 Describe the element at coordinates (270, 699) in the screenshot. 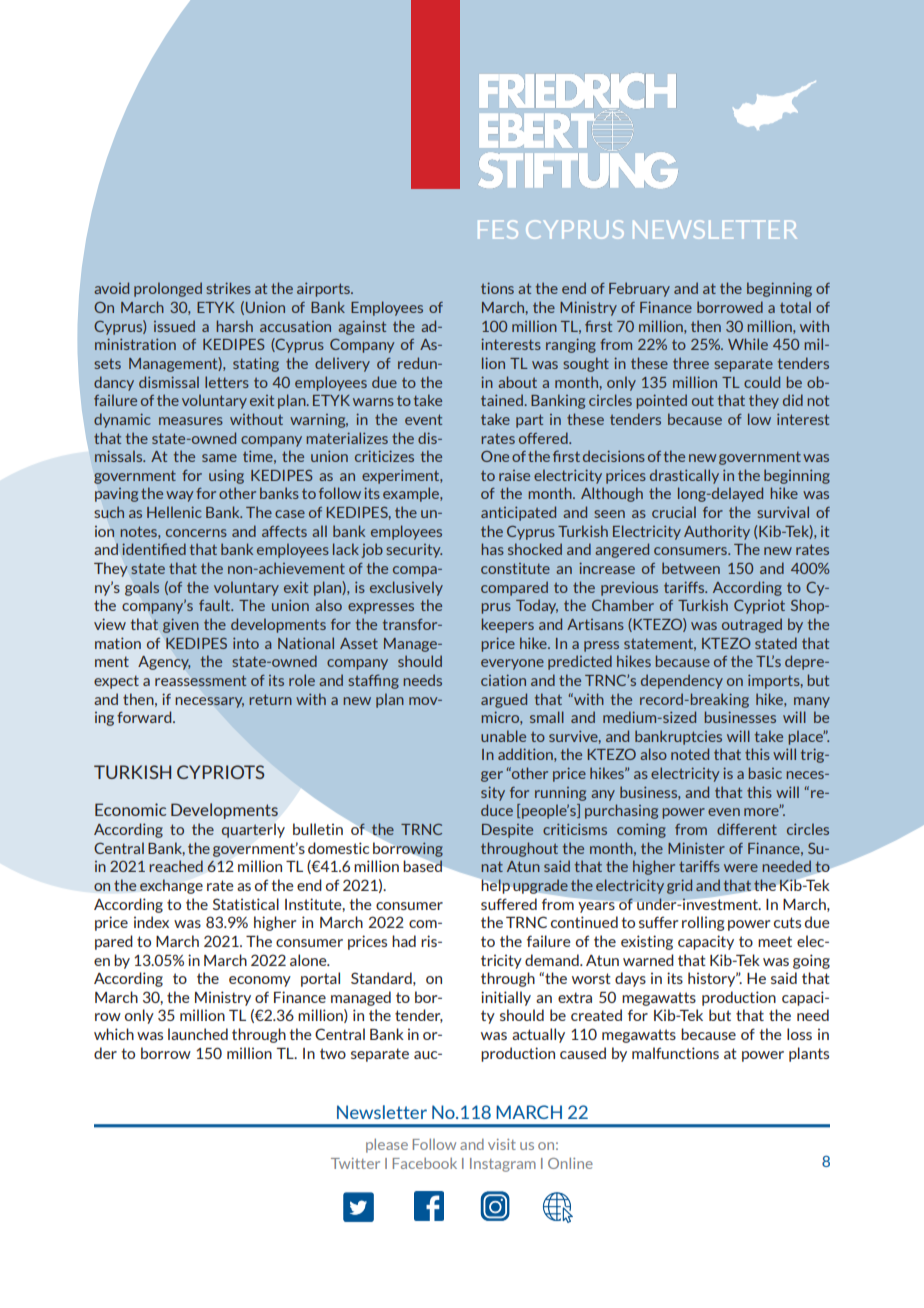

I see `return` at that location.
